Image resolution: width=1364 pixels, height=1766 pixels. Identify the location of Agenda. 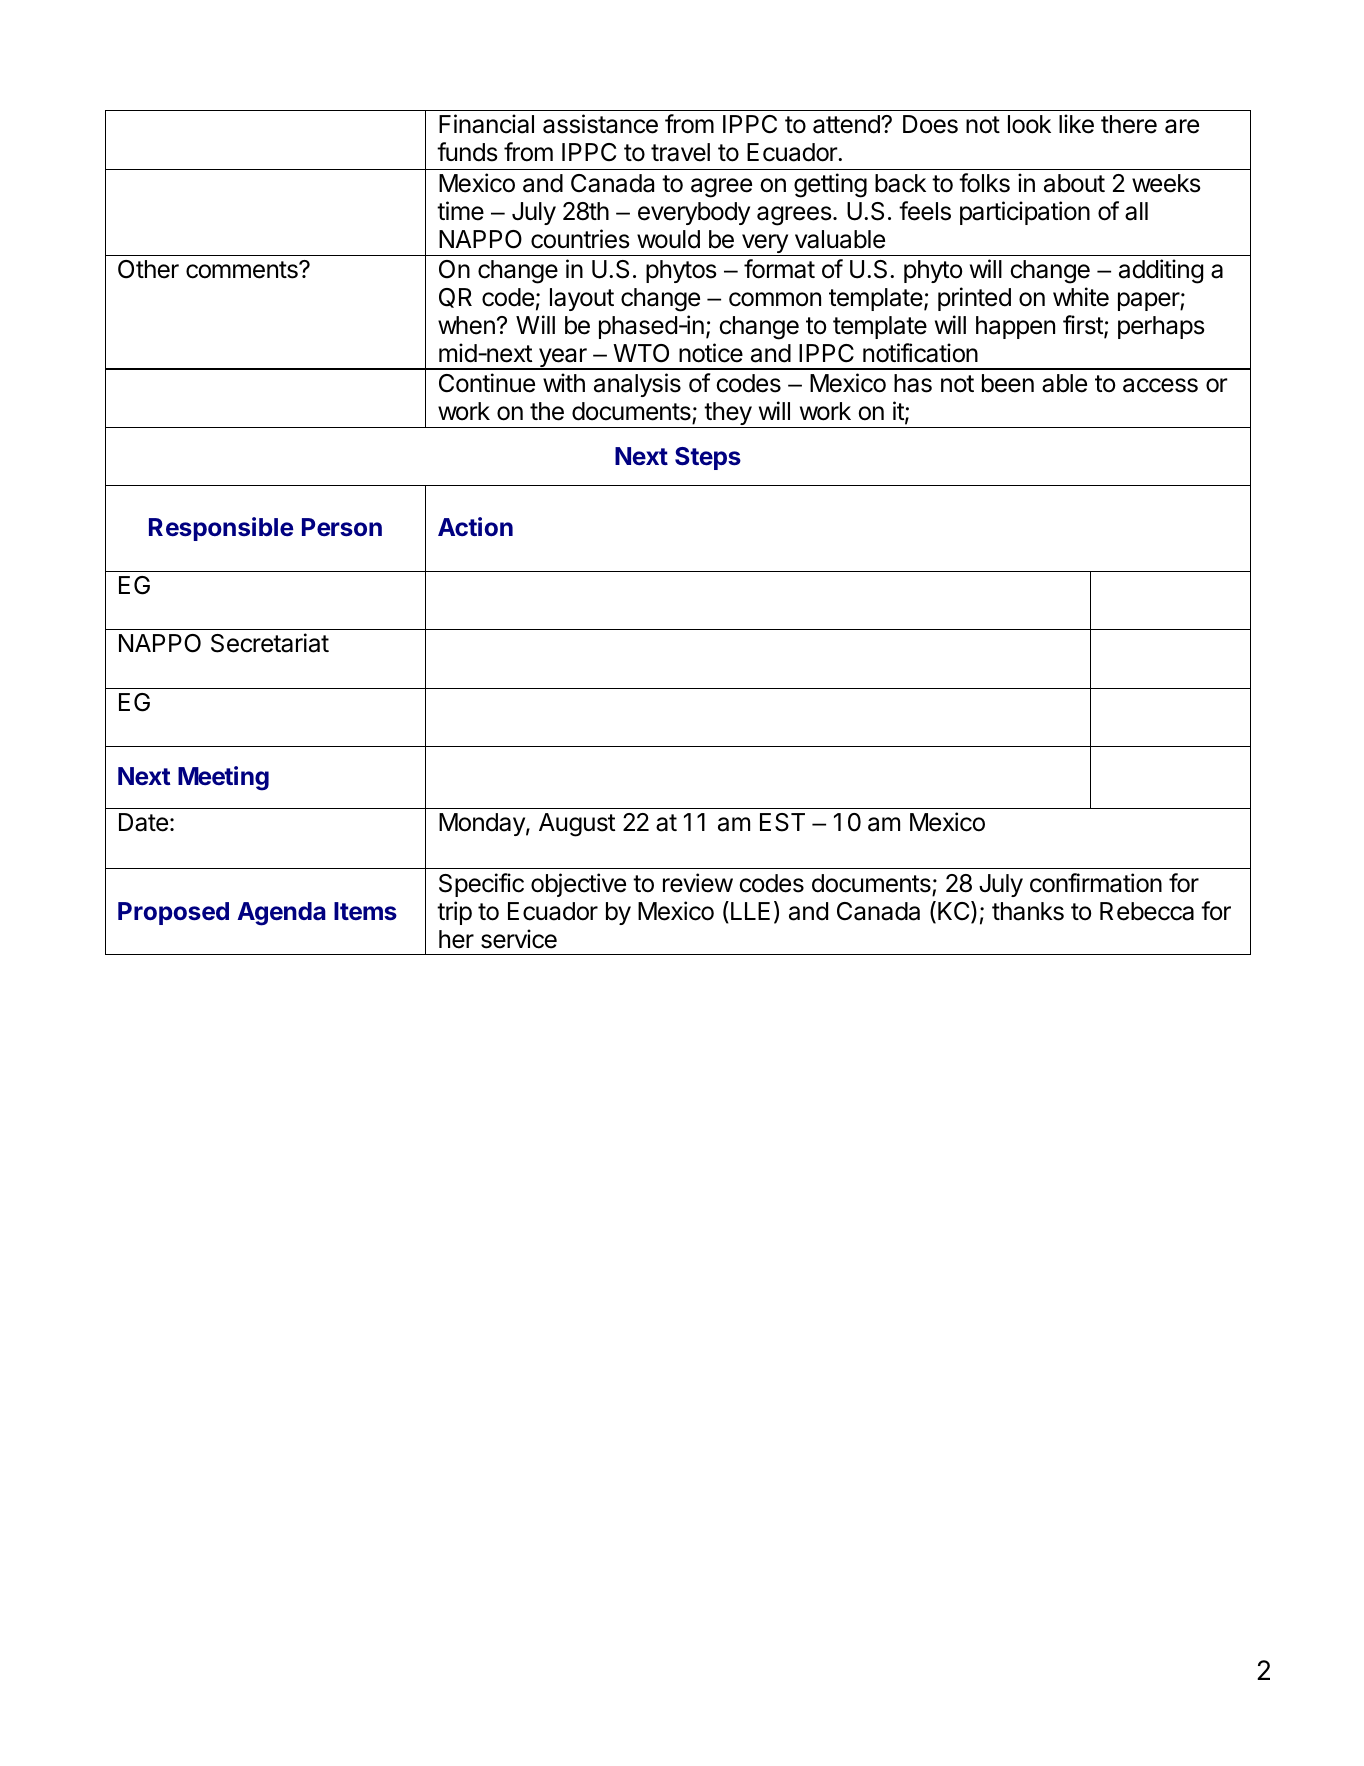
(281, 914).
